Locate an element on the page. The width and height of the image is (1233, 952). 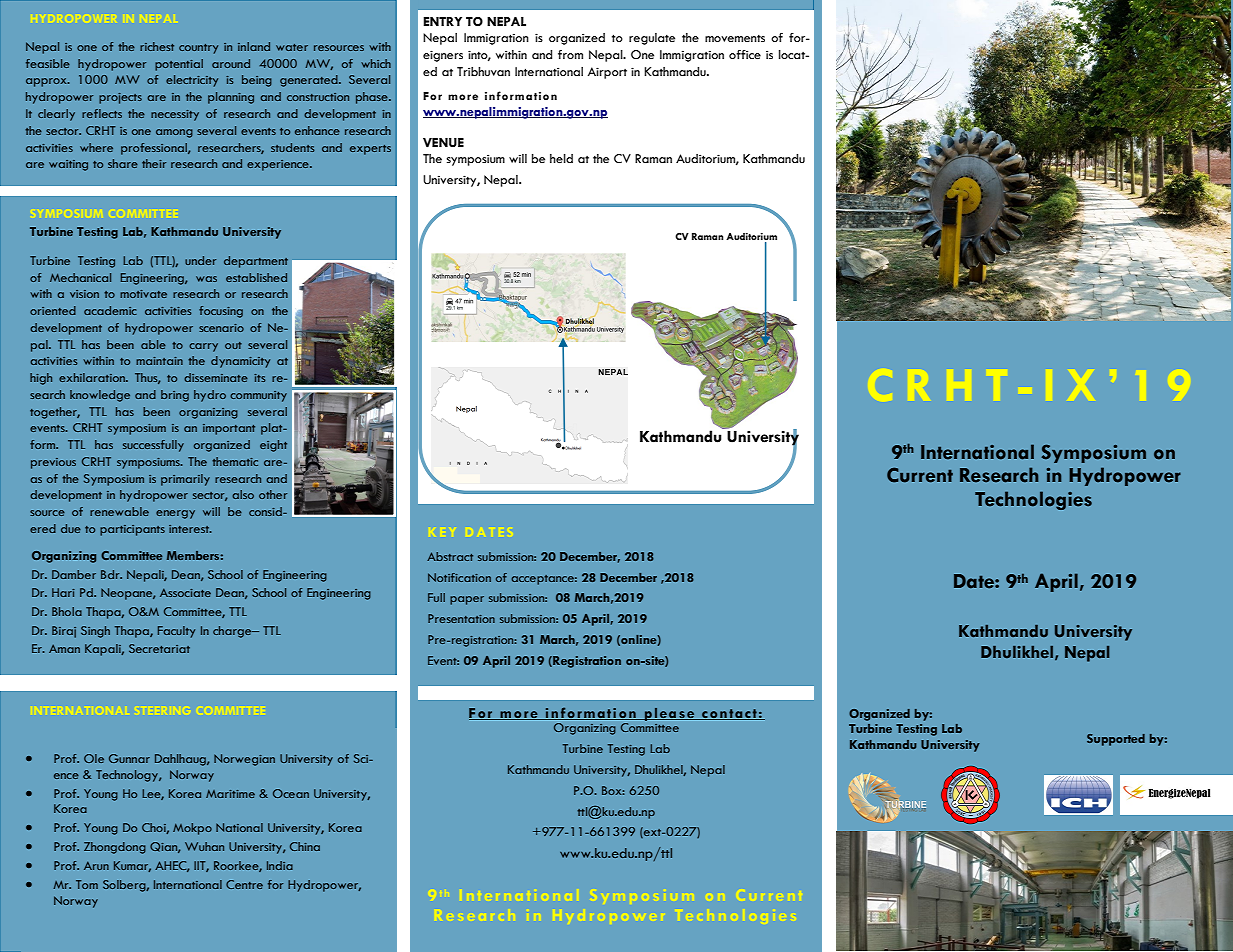
Notification is located at coordinates (459, 577).
